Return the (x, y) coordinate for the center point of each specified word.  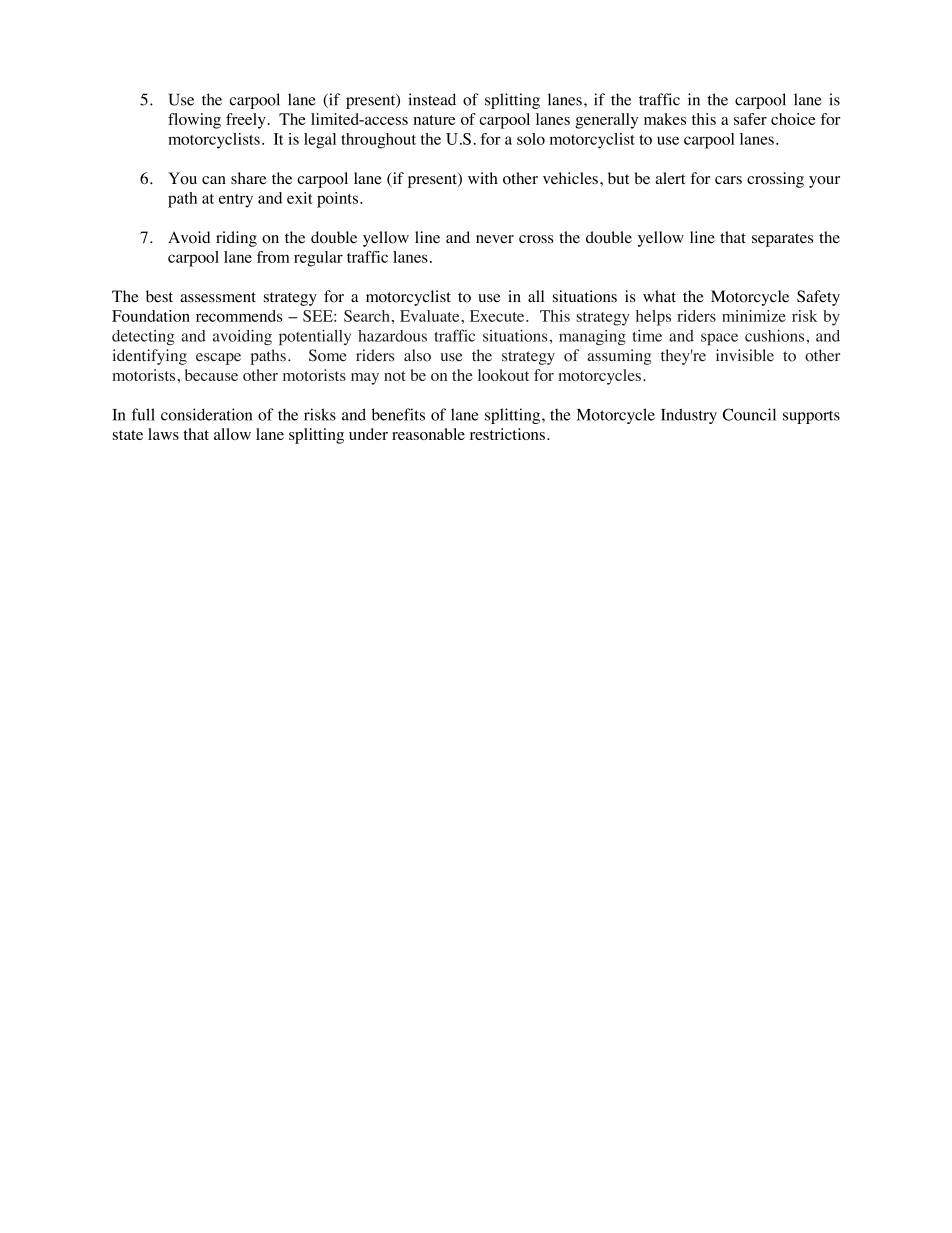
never (495, 239)
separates (782, 240)
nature (434, 120)
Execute (498, 316)
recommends (239, 316)
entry (236, 201)
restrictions (507, 434)
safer (750, 119)
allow (232, 434)
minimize (754, 316)
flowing (194, 121)
